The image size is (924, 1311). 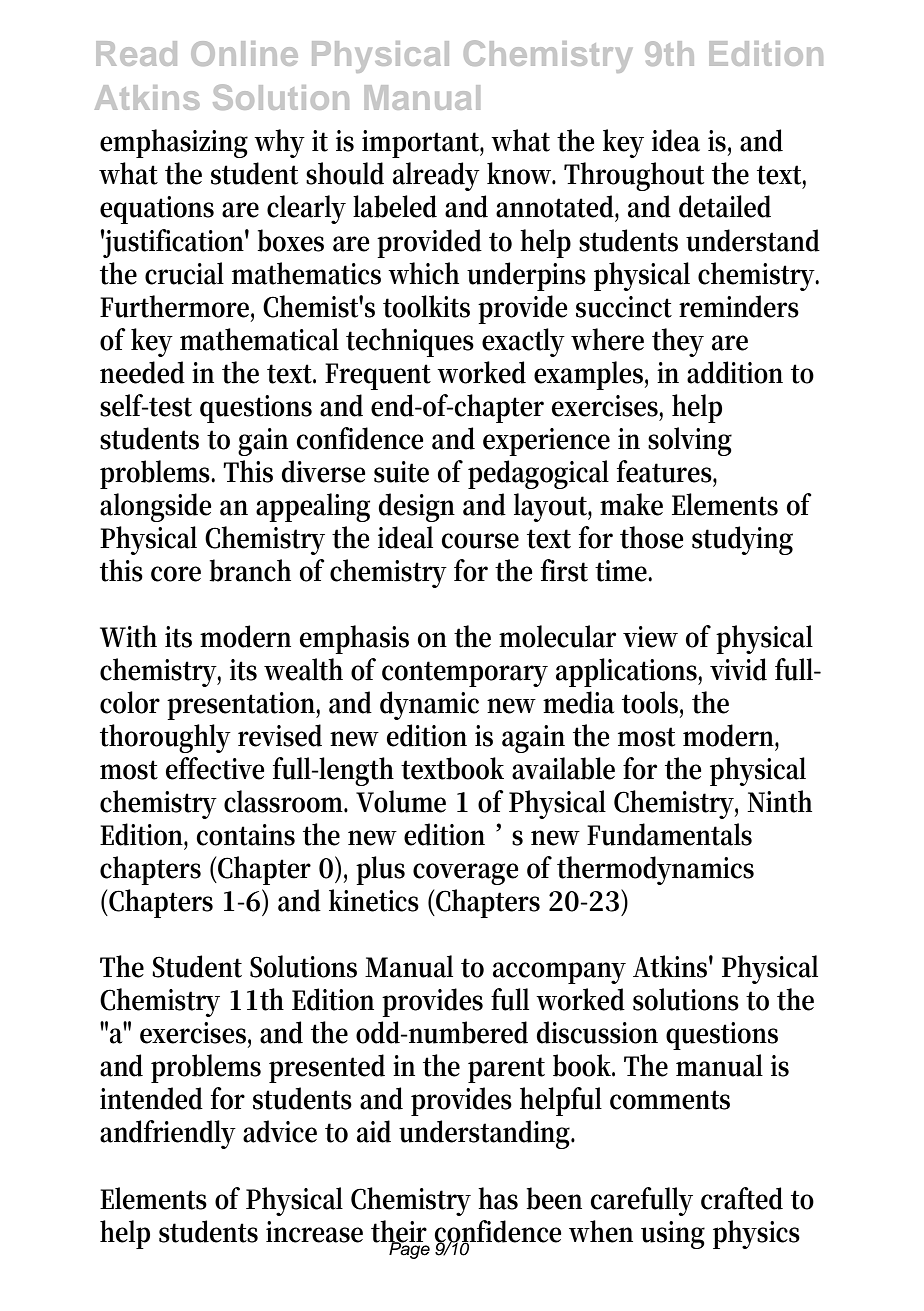 What do you see at coordinates (634, 176) in the image?
I see `Throughout` at bounding box center [634, 176].
